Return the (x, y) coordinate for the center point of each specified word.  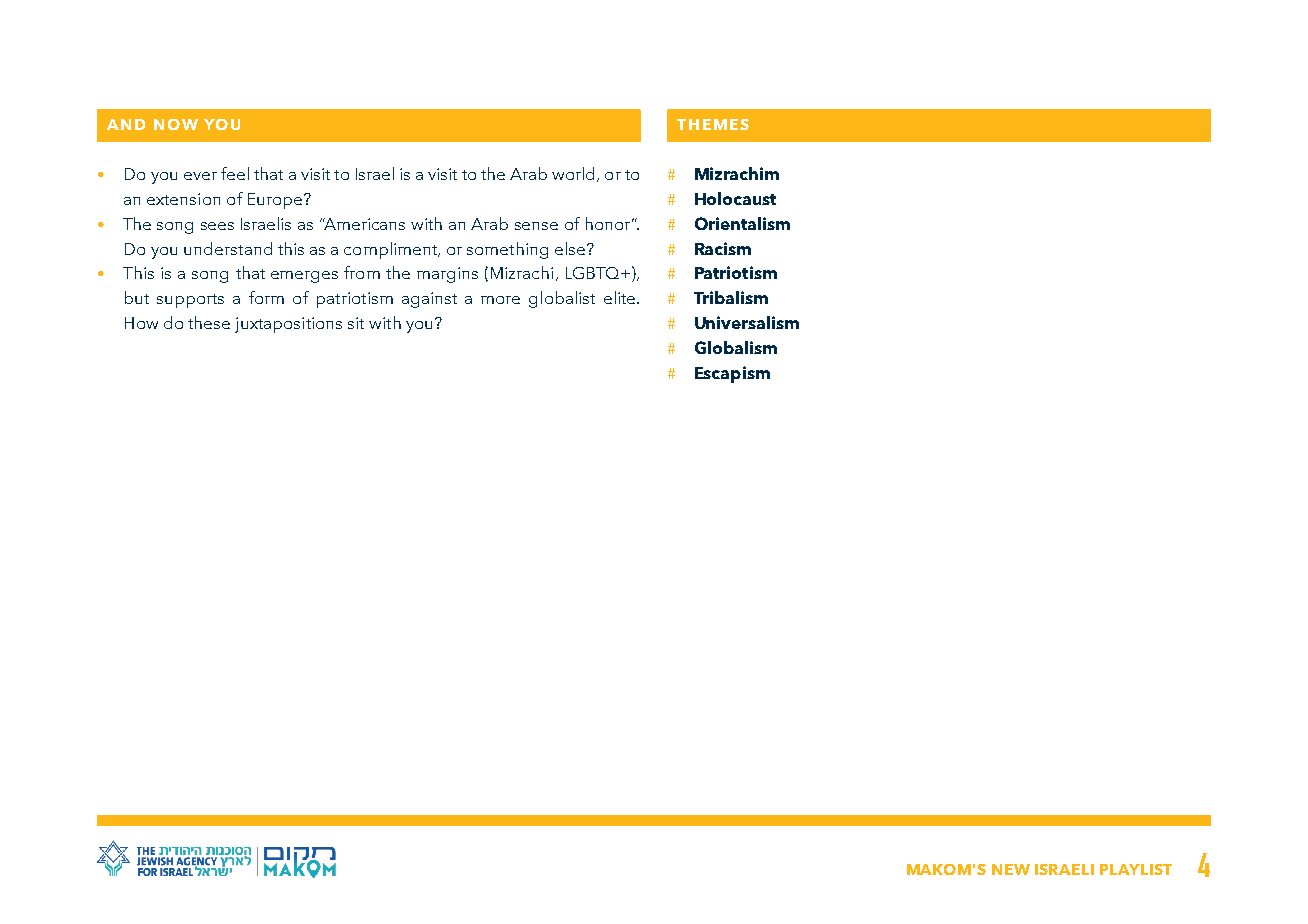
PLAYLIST (1136, 869)
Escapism (732, 374)
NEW (1011, 869)
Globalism (736, 347)
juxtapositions (288, 325)
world (575, 174)
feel (235, 173)
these (209, 322)
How (141, 323)
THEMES (713, 124)
